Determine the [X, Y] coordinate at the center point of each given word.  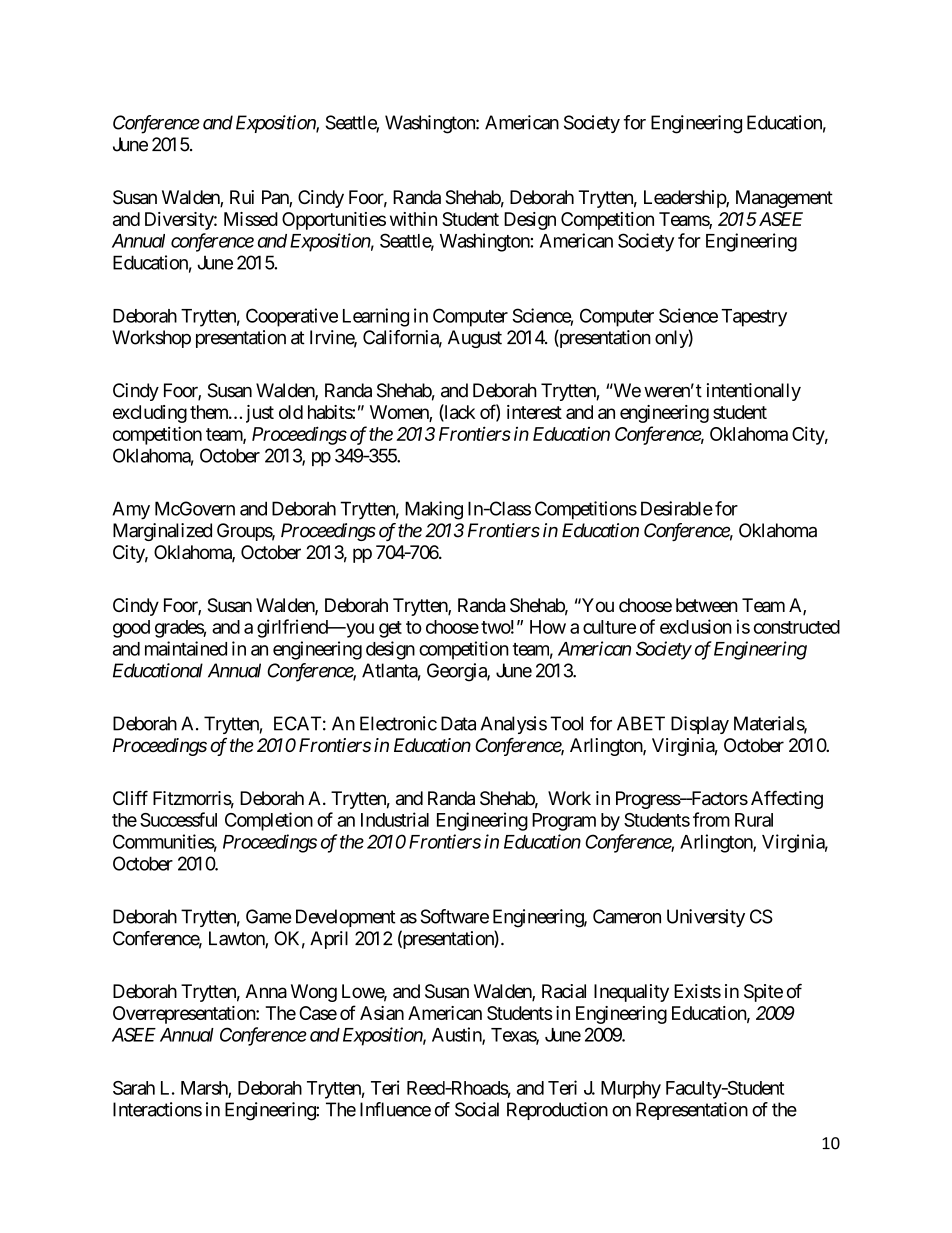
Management [784, 199]
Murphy [631, 1090]
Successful [178, 819]
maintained [186, 648]
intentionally [754, 392]
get [390, 629]
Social [477, 1109]
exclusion [696, 626]
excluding [150, 414]
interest [534, 412]
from [711, 819]
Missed [251, 219]
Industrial [395, 819]
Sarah [134, 1088]
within [413, 219]
